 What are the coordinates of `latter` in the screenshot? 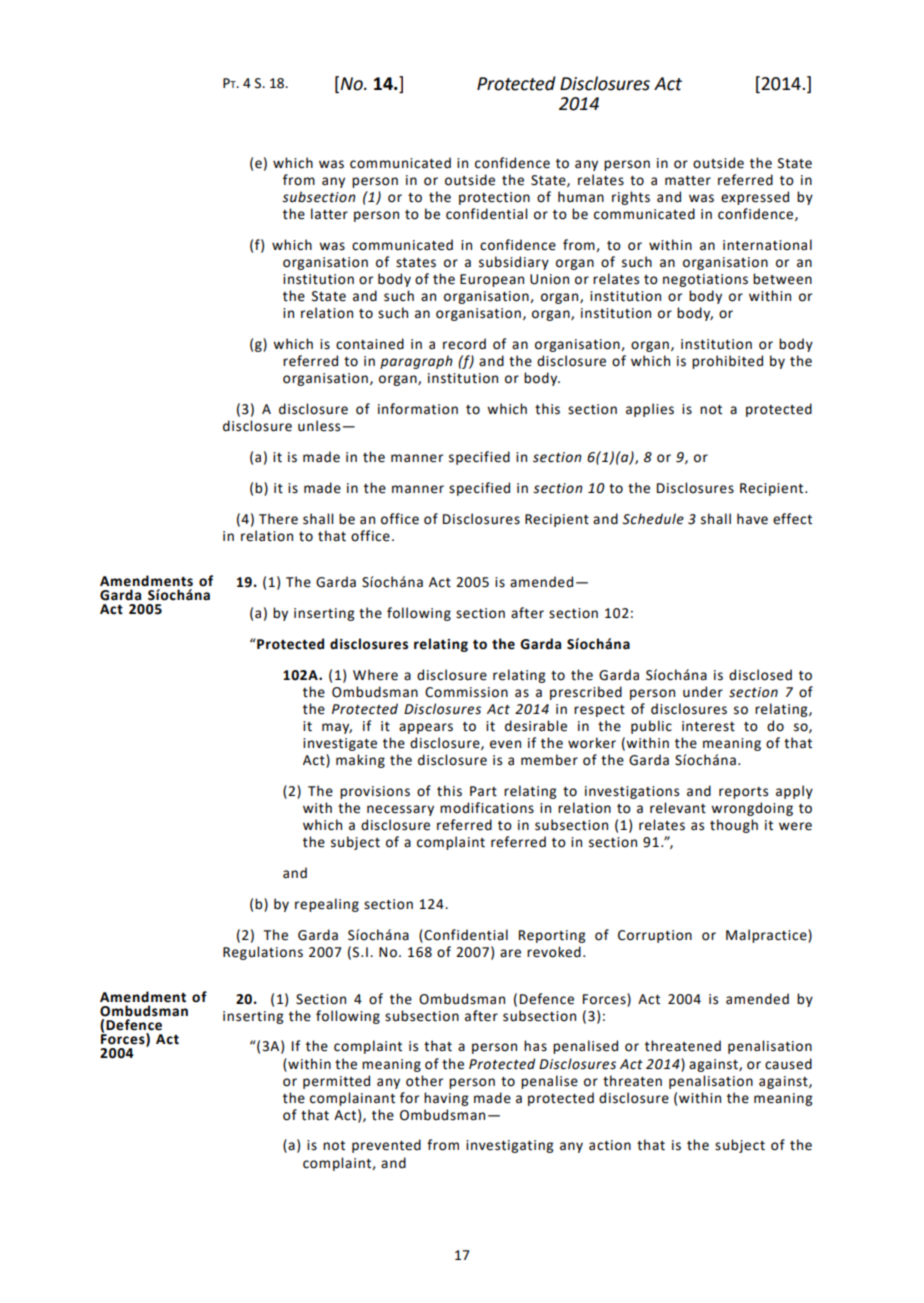 It's located at (329, 214).
